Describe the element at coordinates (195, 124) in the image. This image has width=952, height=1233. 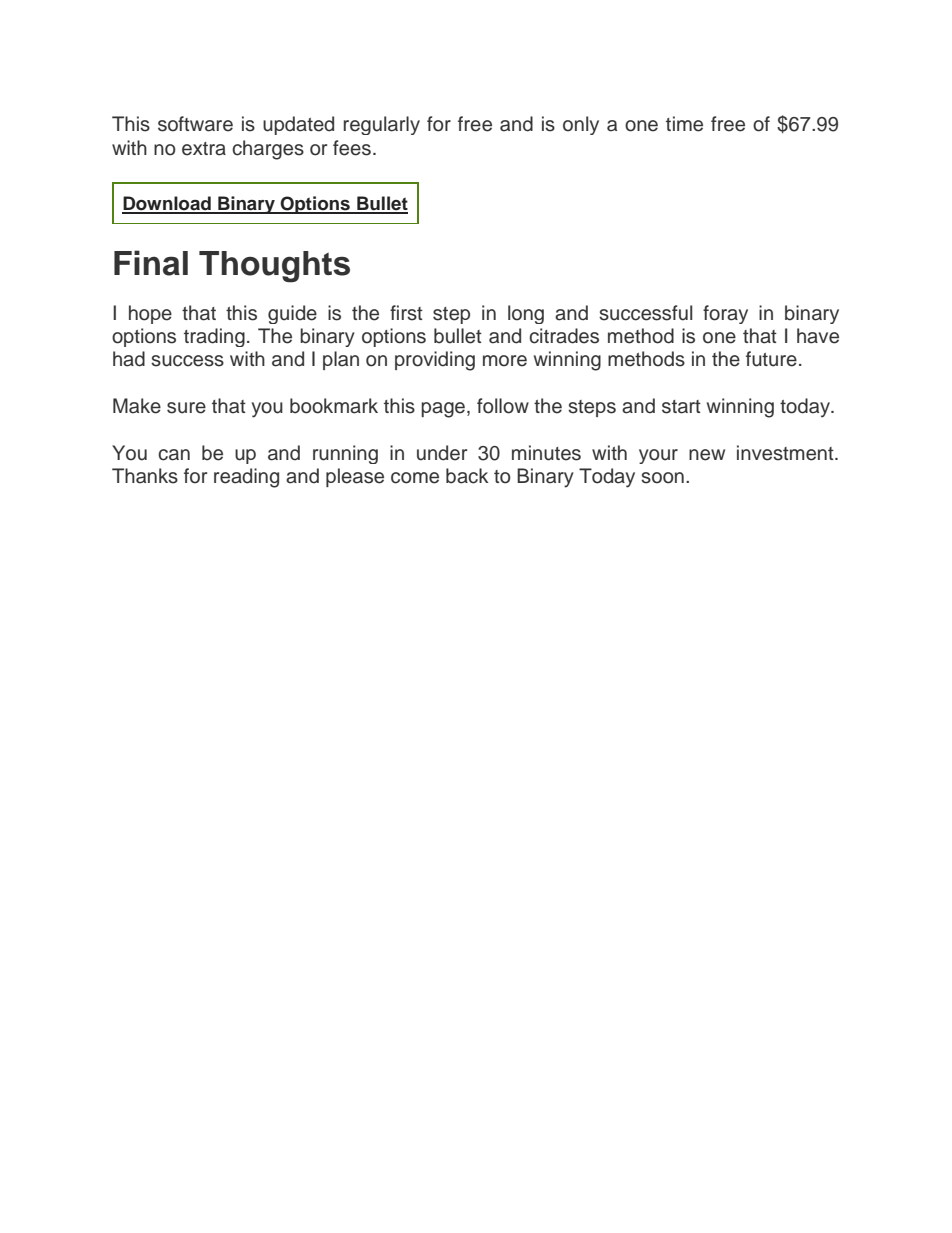
I see `software` at that location.
